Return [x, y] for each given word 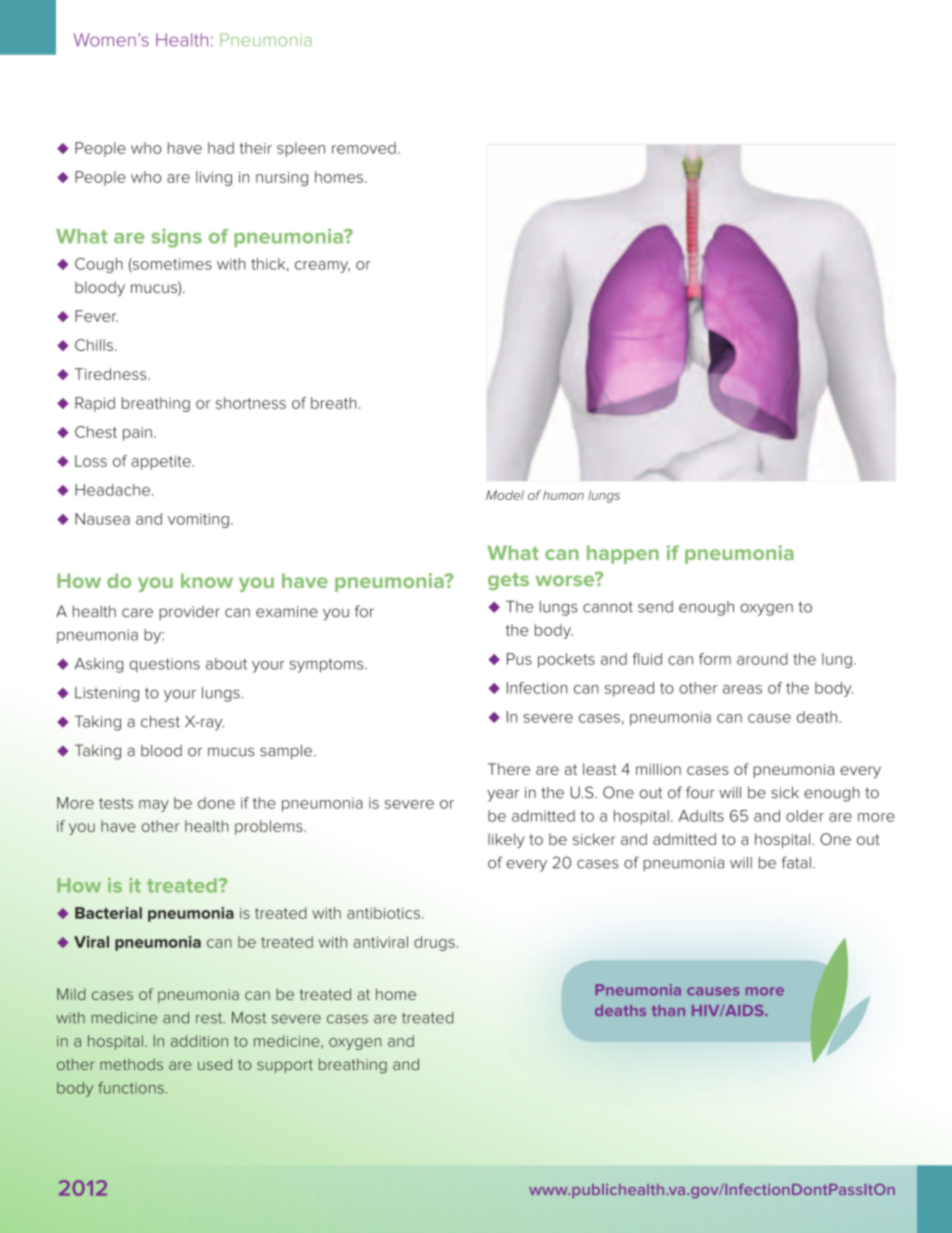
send [655, 607]
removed [364, 148]
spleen [301, 149]
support [285, 1066]
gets [508, 581]
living [214, 178]
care [137, 612]
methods [131, 1064]
